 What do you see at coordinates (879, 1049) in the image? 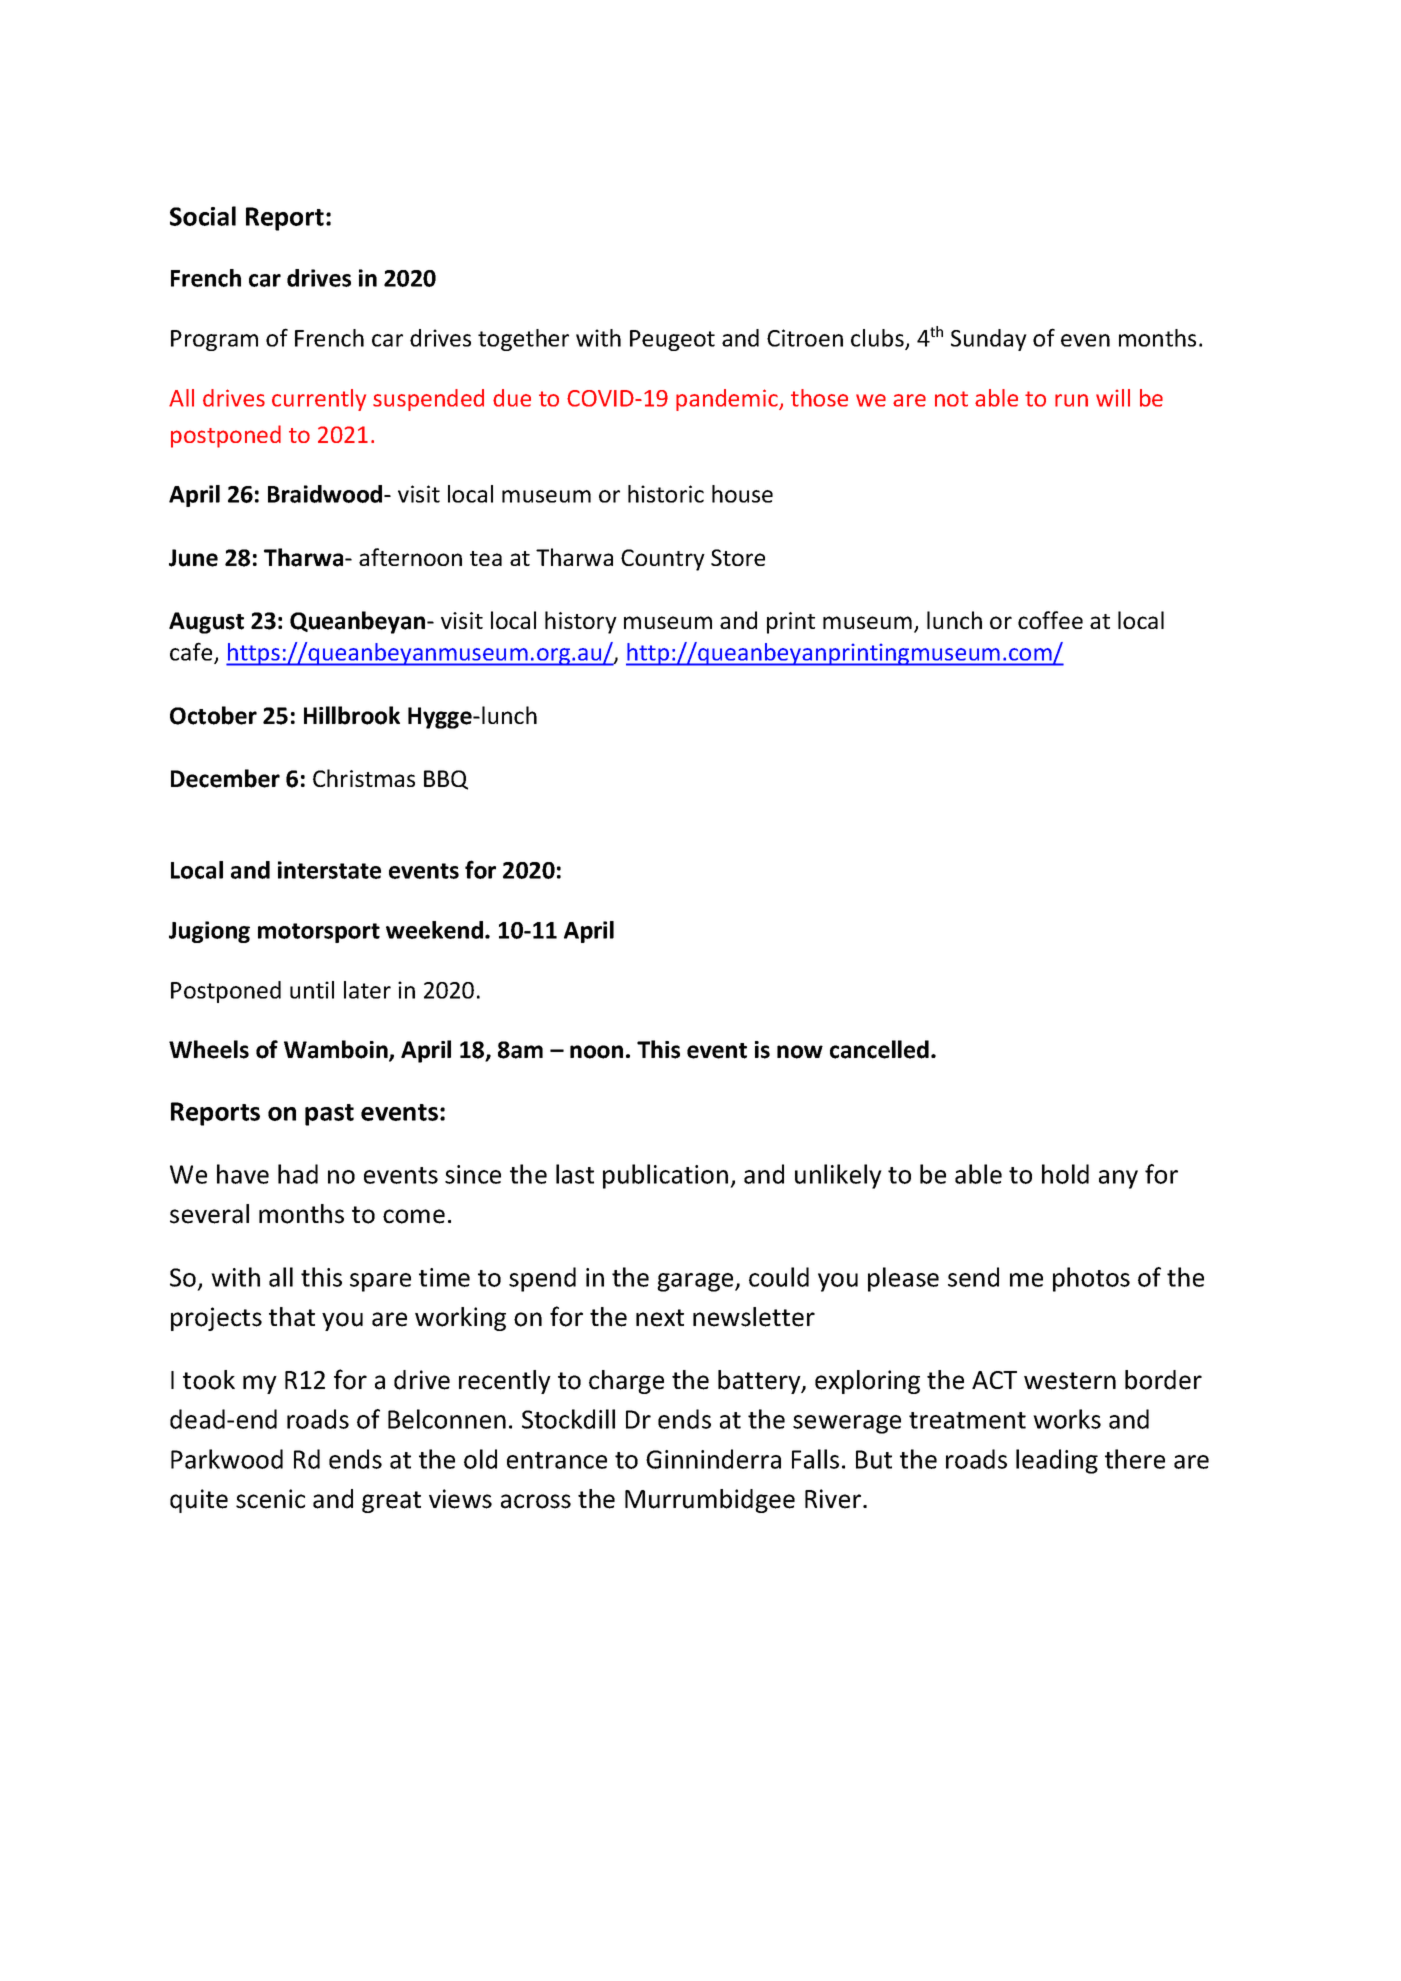
I see `cancelled` at bounding box center [879, 1049].
